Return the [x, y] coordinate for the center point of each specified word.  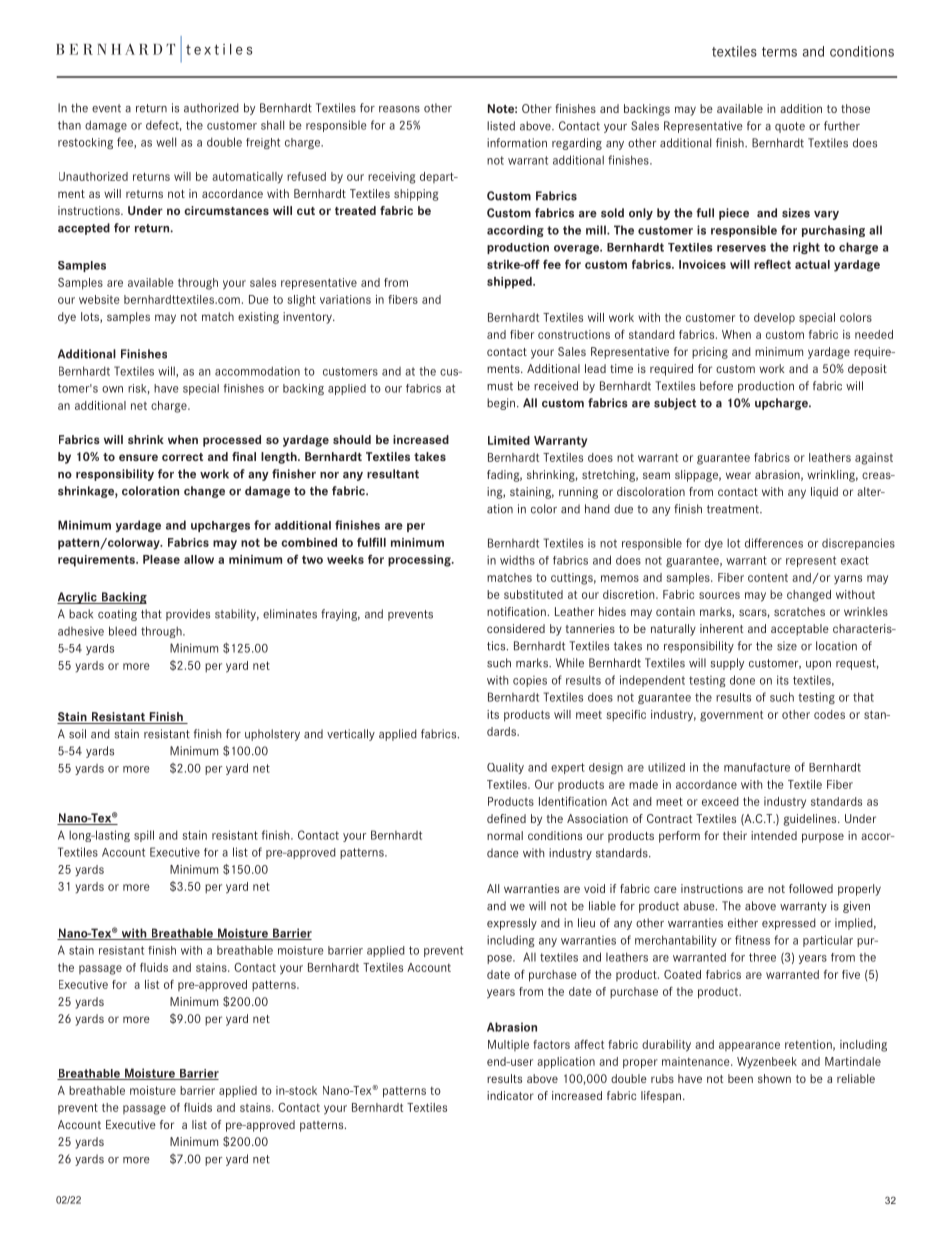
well [166, 142]
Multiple [508, 1045]
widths [517, 560]
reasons [399, 109]
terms [779, 52]
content [768, 577]
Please [161, 559]
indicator [510, 1095]
